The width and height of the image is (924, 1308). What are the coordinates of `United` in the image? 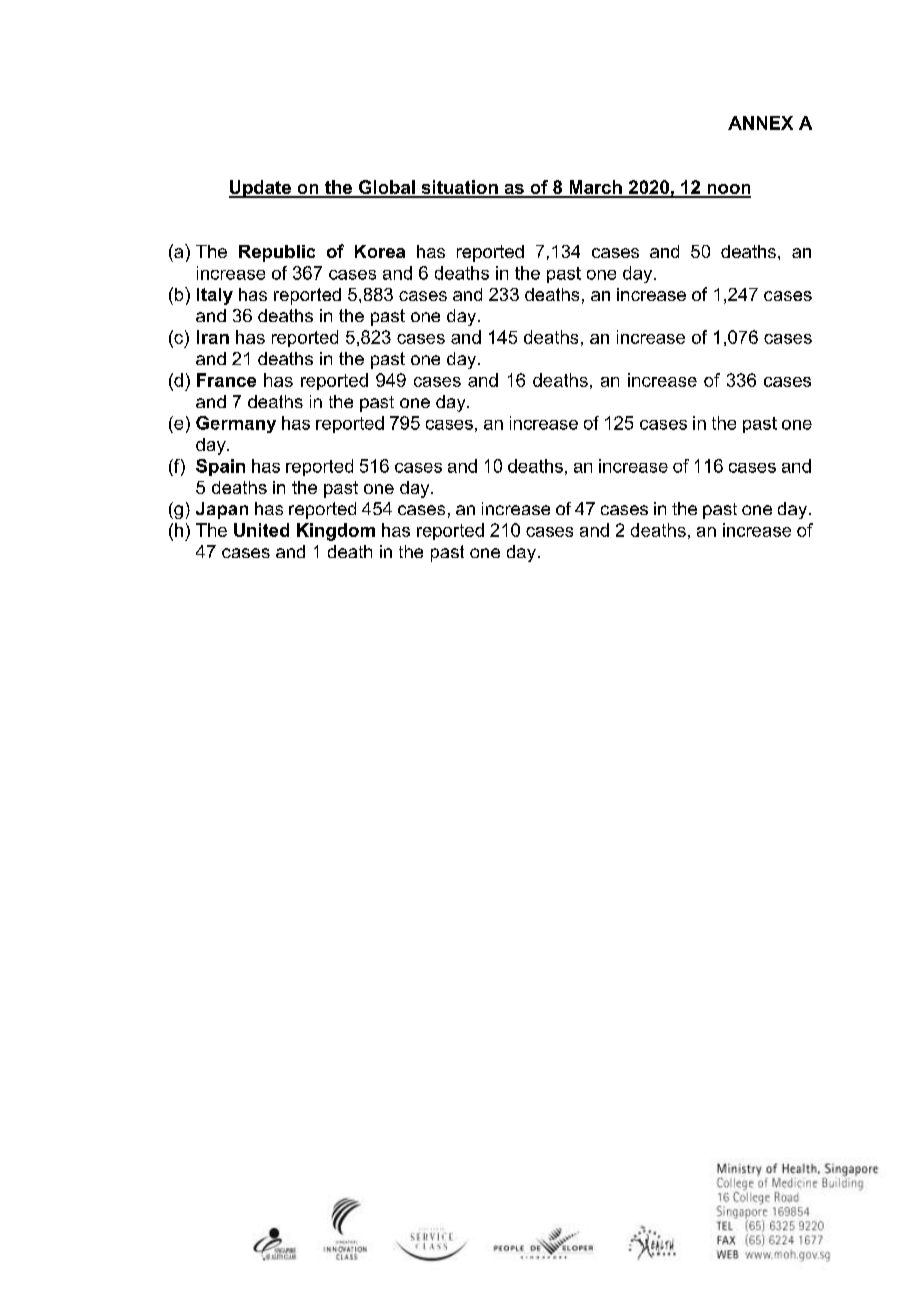 It's located at (261, 530).
